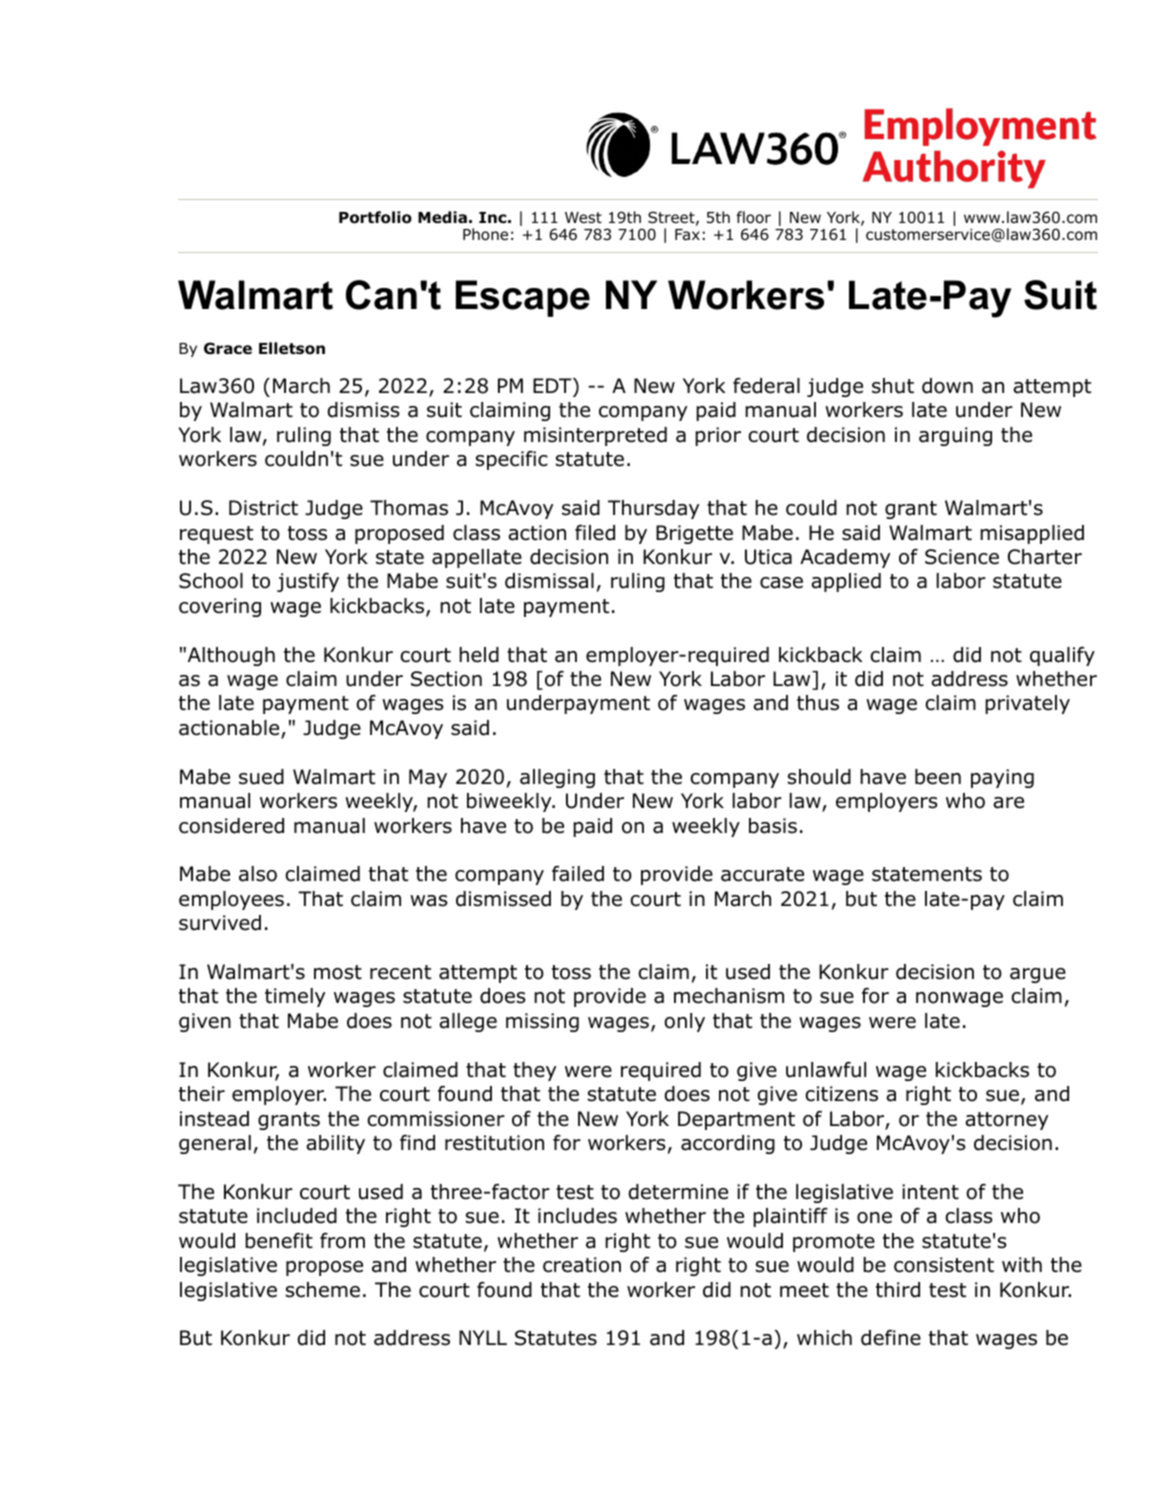 This image has height=1511, width=1167. I want to click on Portfolio, so click(375, 217).
